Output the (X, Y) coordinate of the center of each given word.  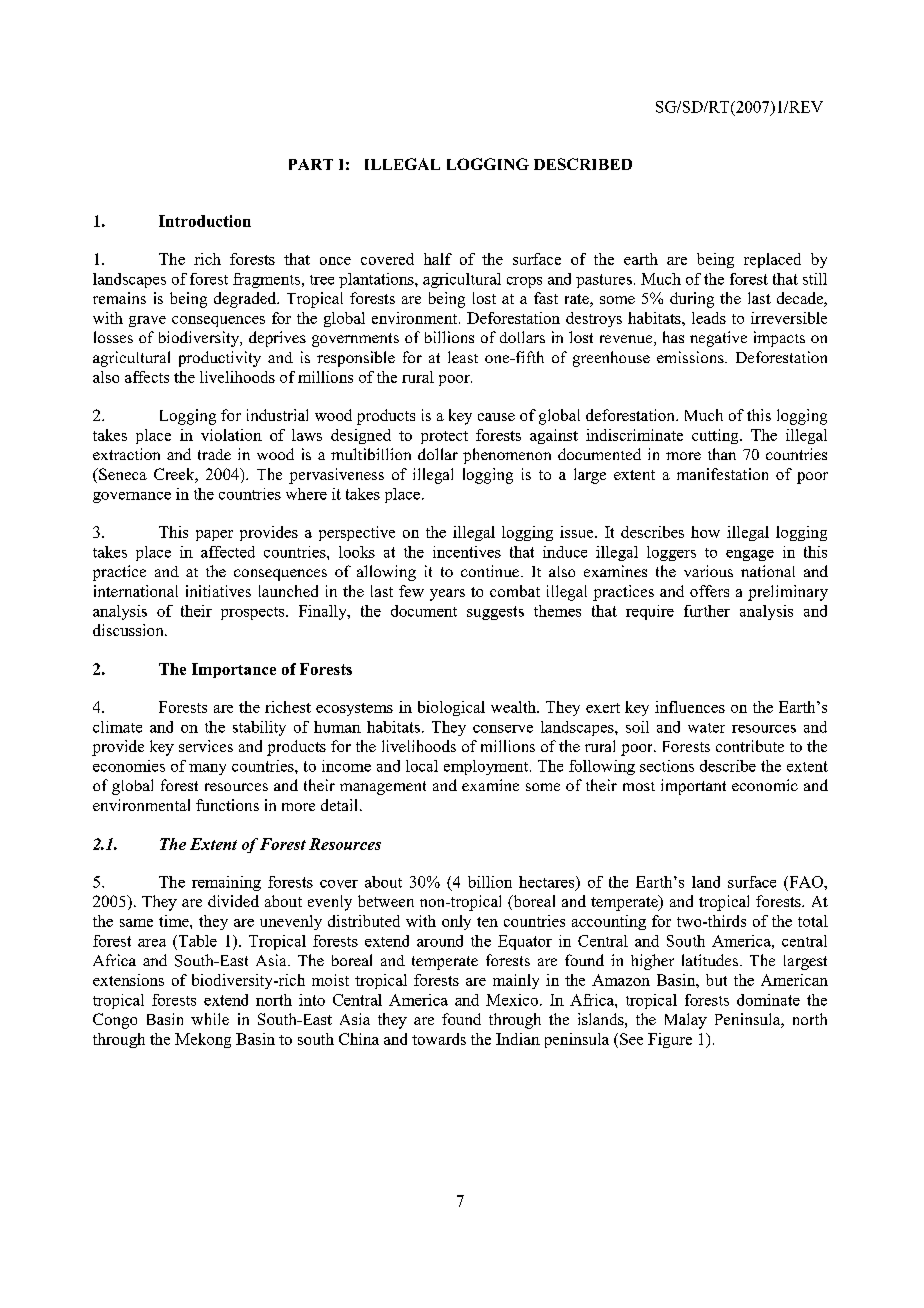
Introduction (205, 221)
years (447, 595)
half (438, 259)
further (707, 611)
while (210, 1019)
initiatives (218, 591)
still (815, 279)
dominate (768, 1000)
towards (439, 1039)
